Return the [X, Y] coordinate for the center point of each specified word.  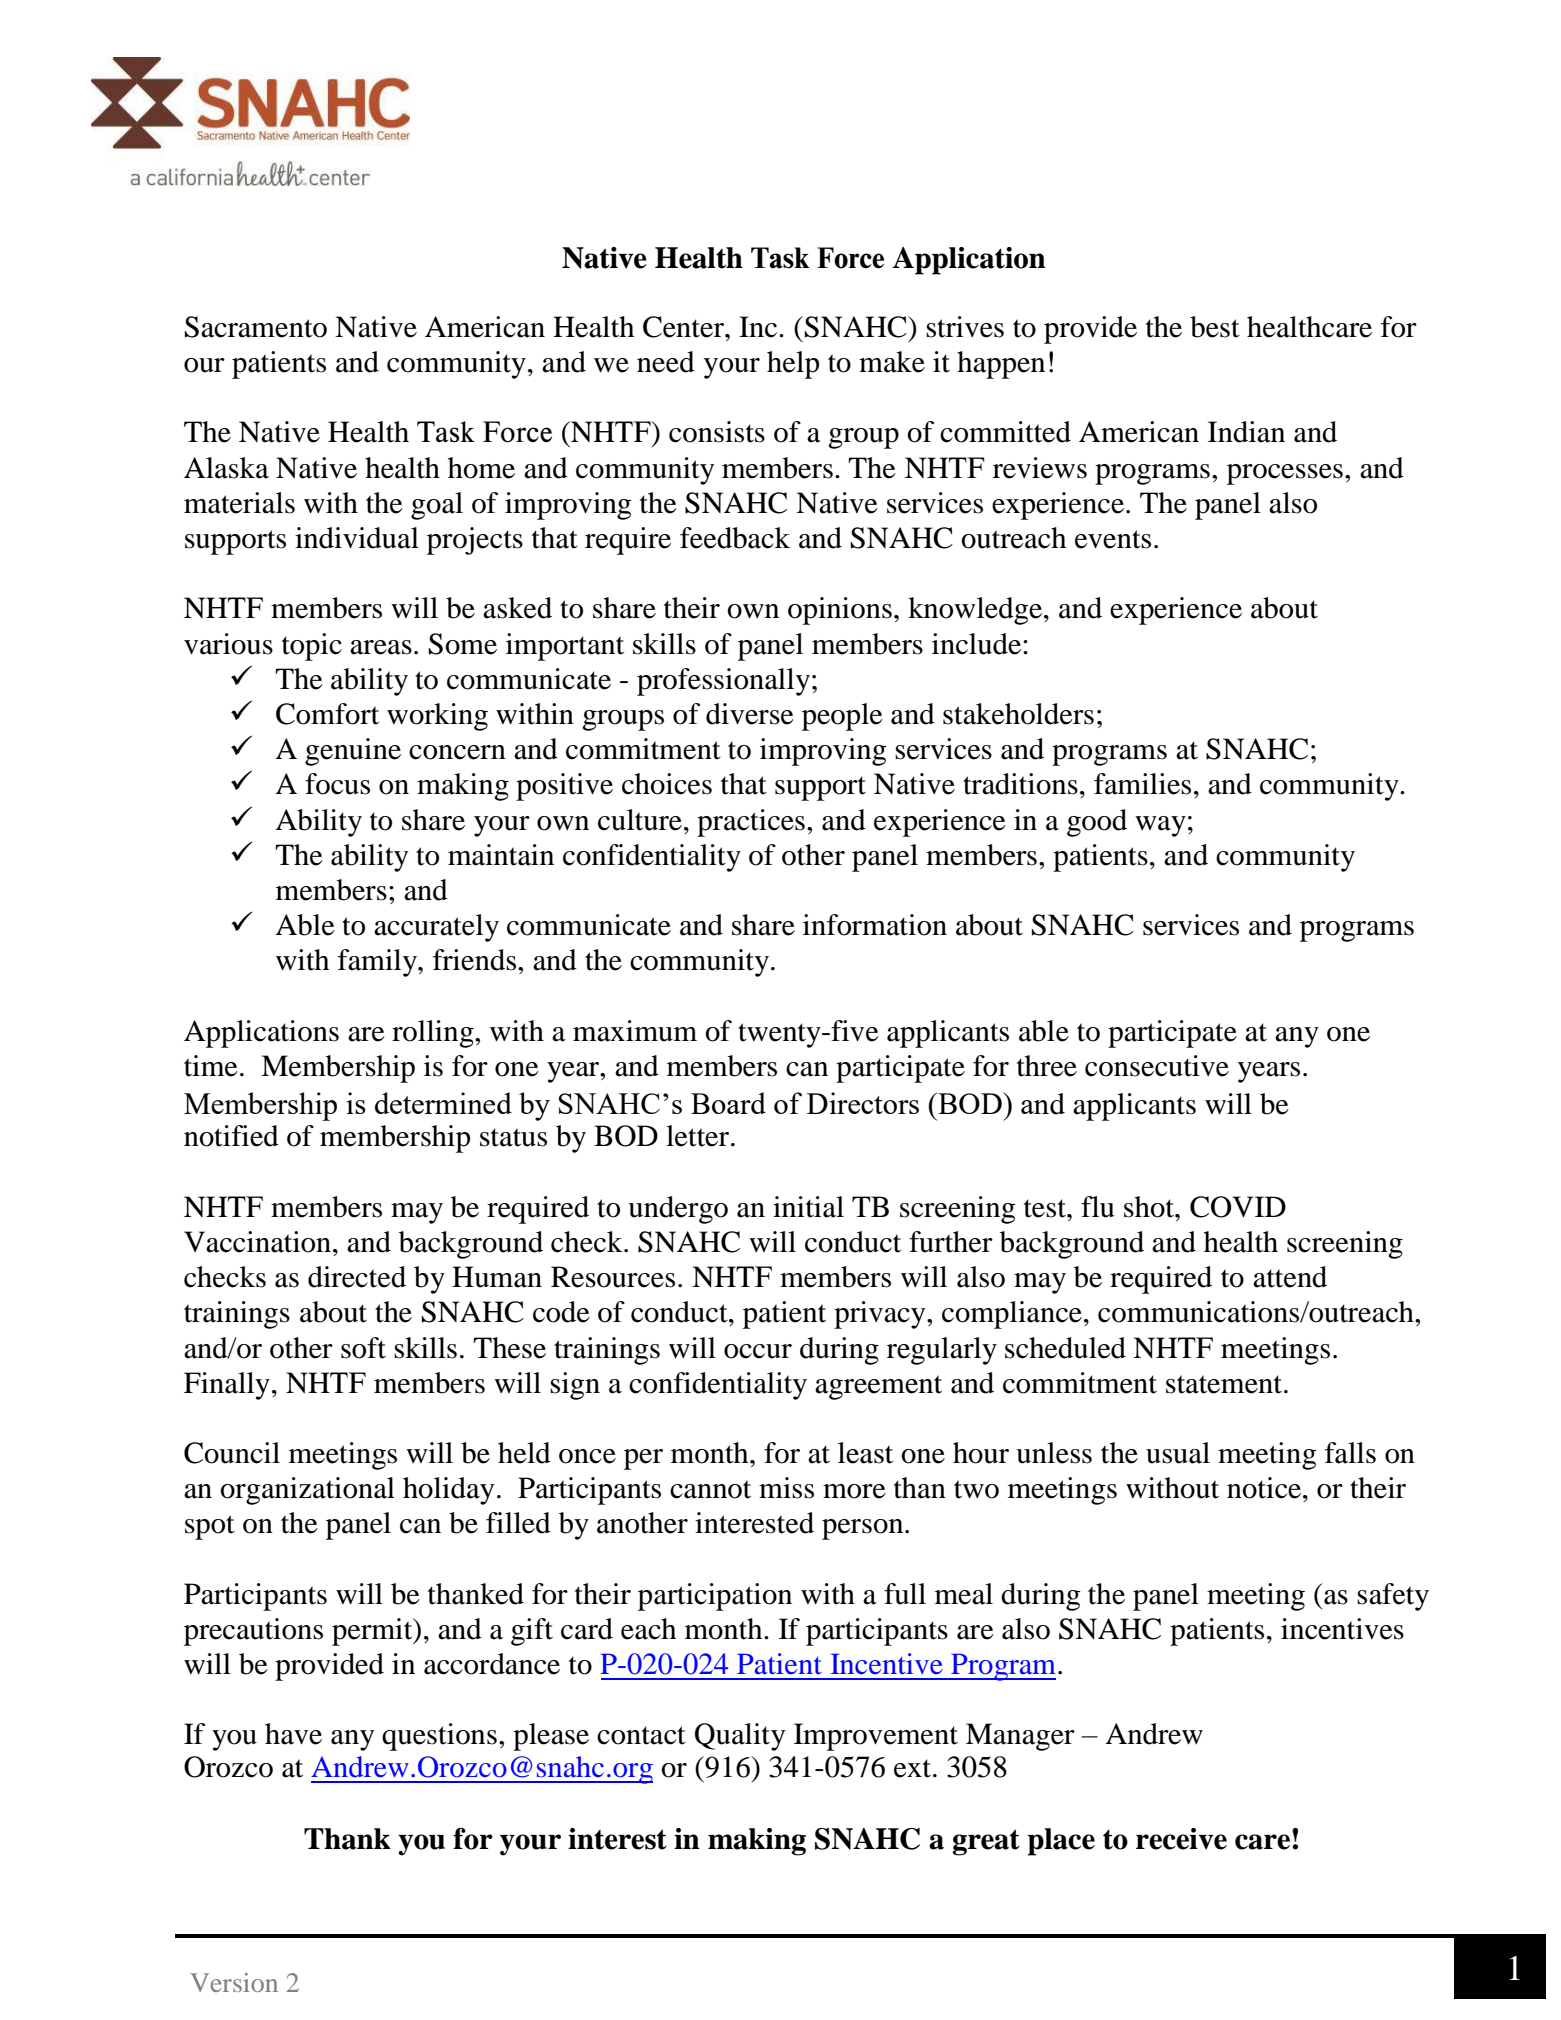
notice [1265, 1488]
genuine [353, 752]
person [864, 1529]
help [793, 365]
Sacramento [256, 327]
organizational [307, 1491]
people [842, 717]
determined [443, 1103]
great [986, 1842]
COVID [1238, 1207]
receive [1181, 1839]
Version [234, 1982]
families [1142, 784]
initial [808, 1207]
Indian [1246, 432]
